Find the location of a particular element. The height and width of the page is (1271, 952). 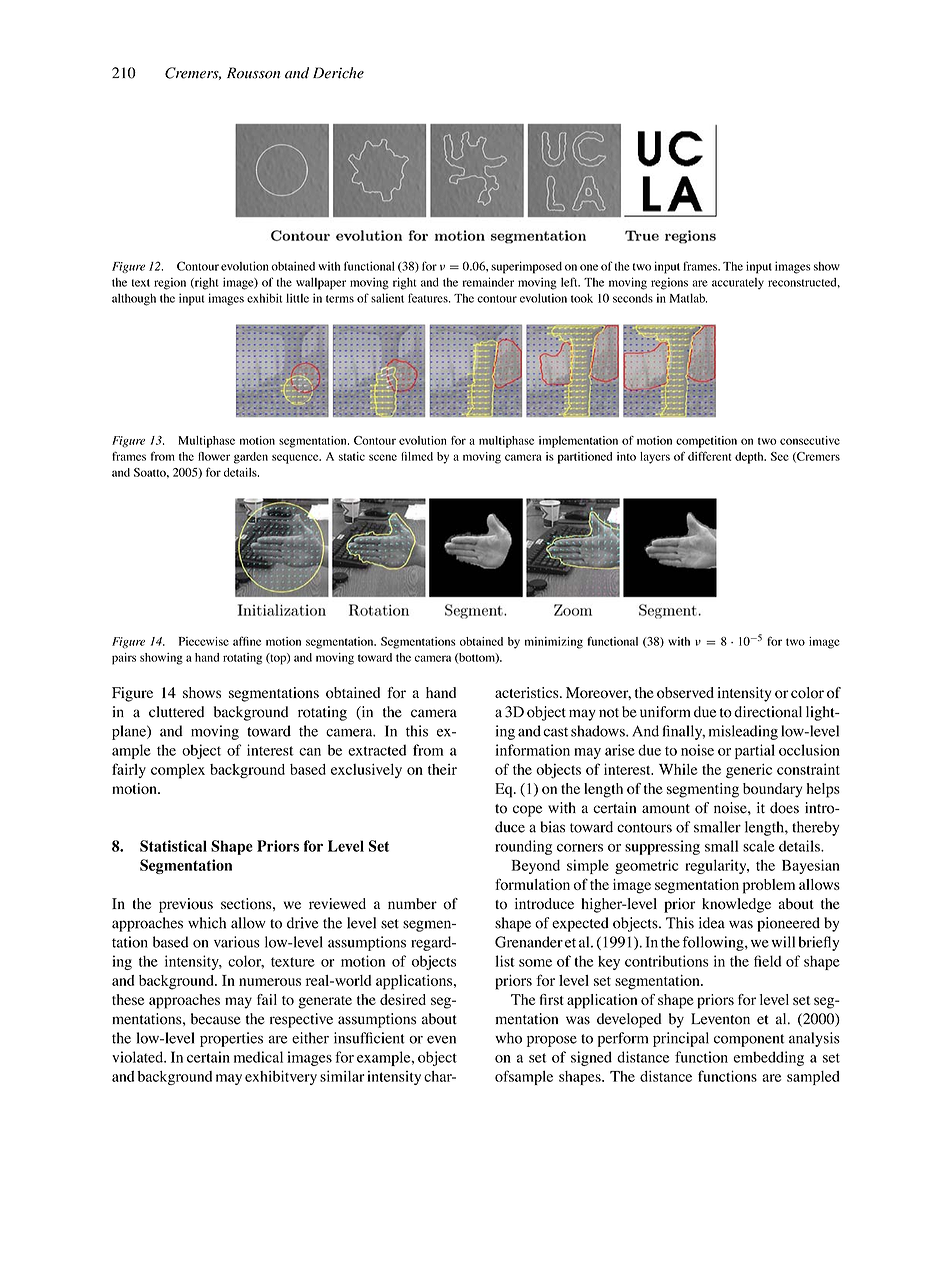

filmed is located at coordinates (417, 456).
